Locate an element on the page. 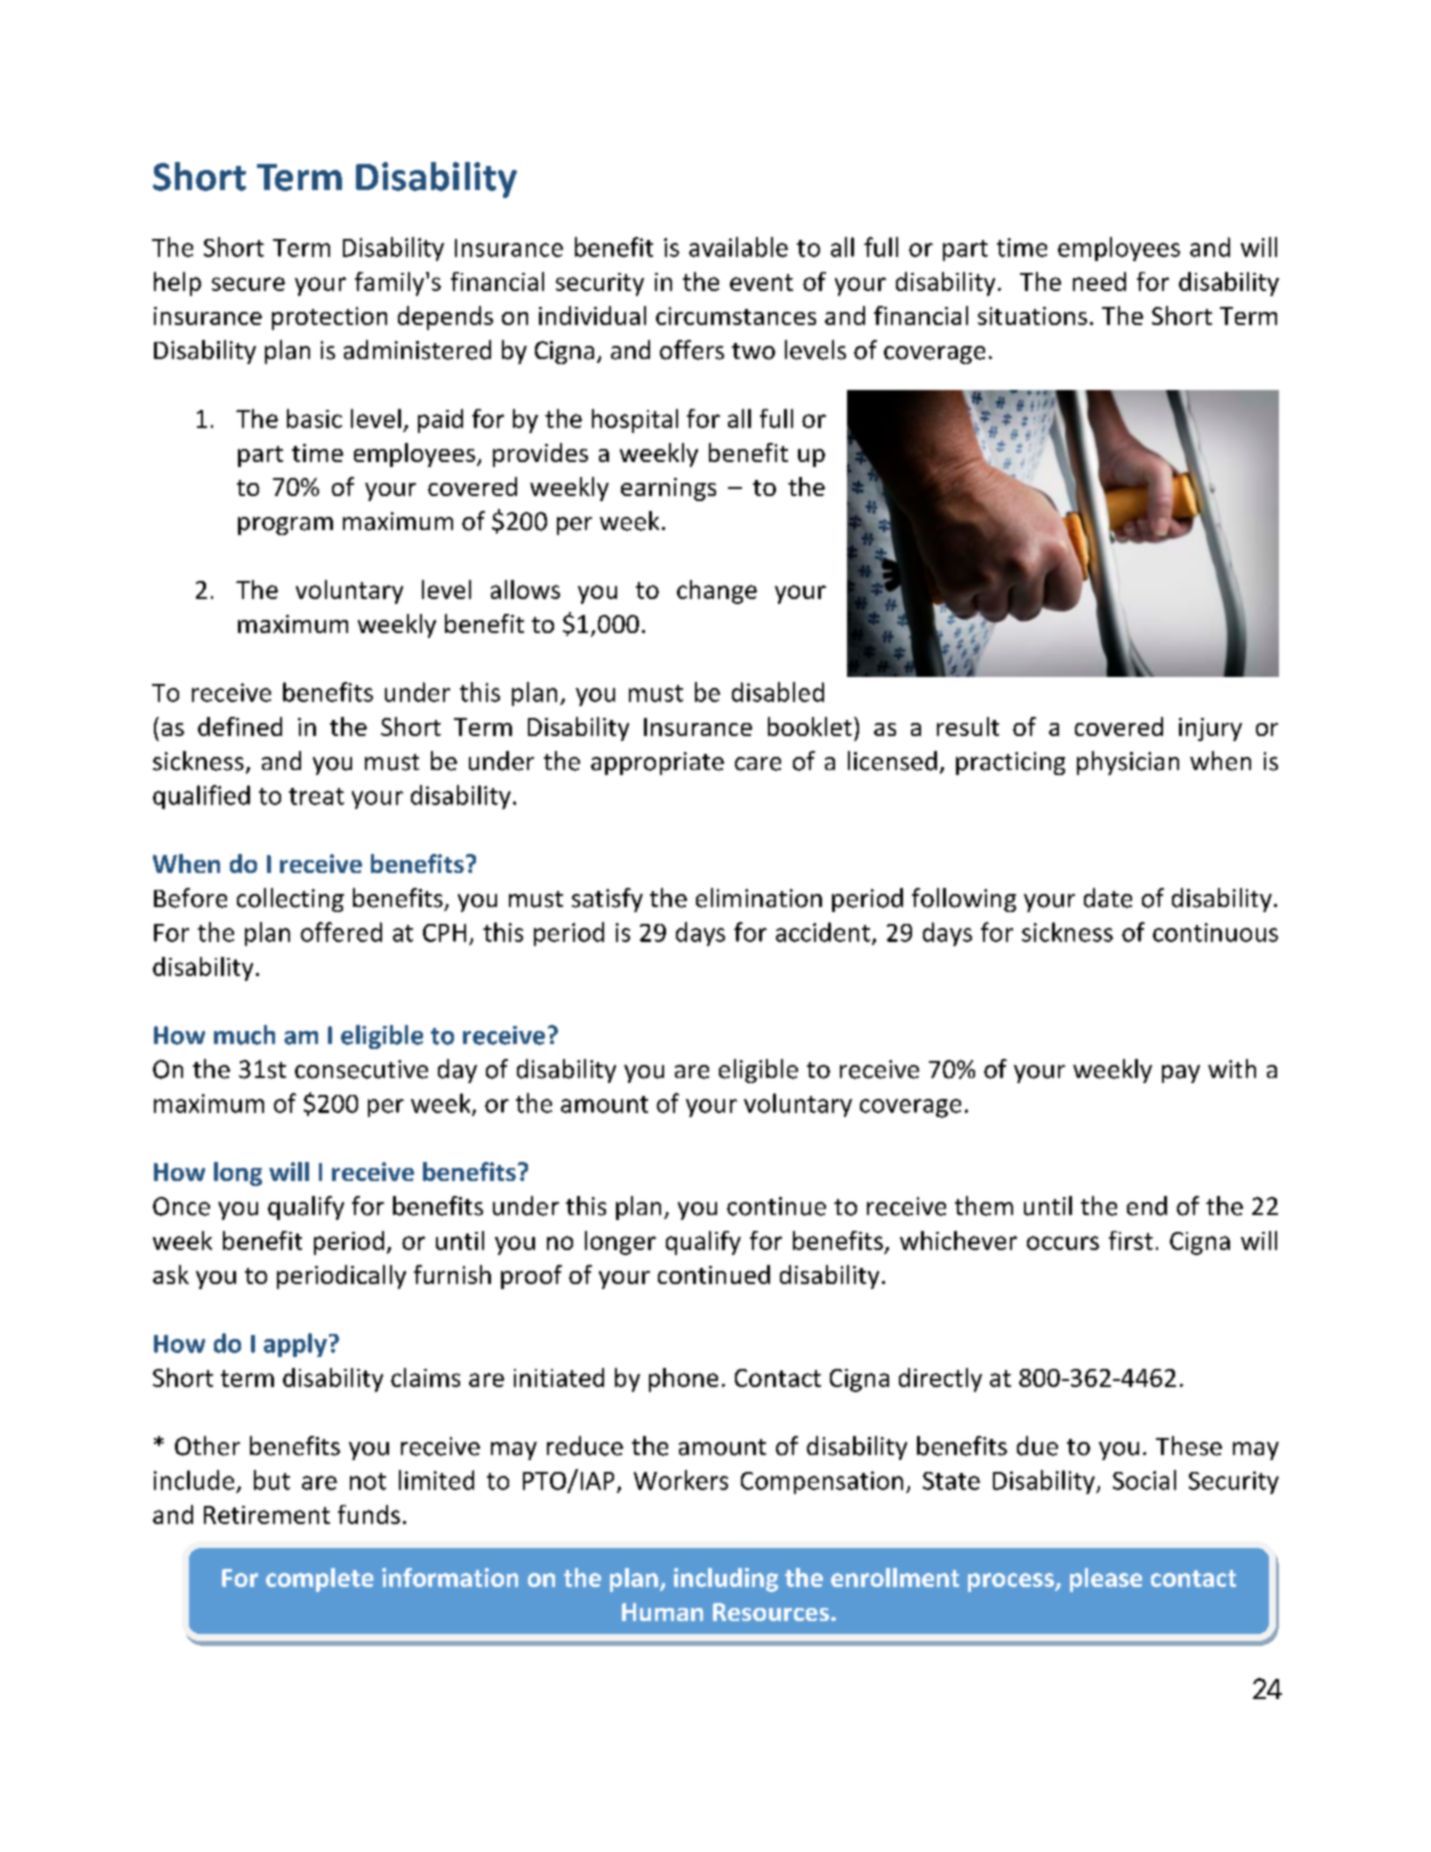 The height and width of the image is (1852, 1431). please is located at coordinates (1106, 1580).
